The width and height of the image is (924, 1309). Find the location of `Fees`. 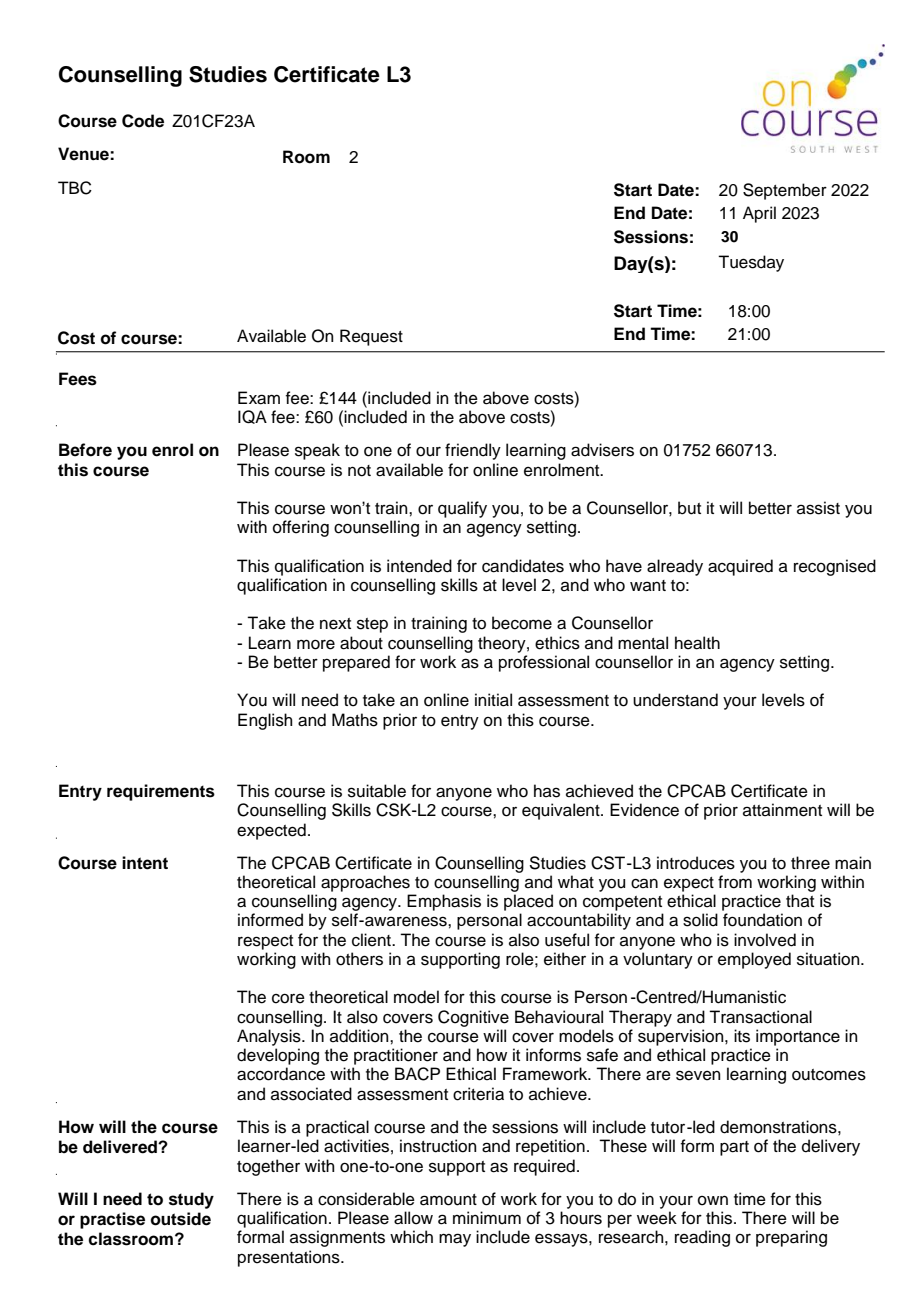

Fees is located at coordinates (78, 379).
